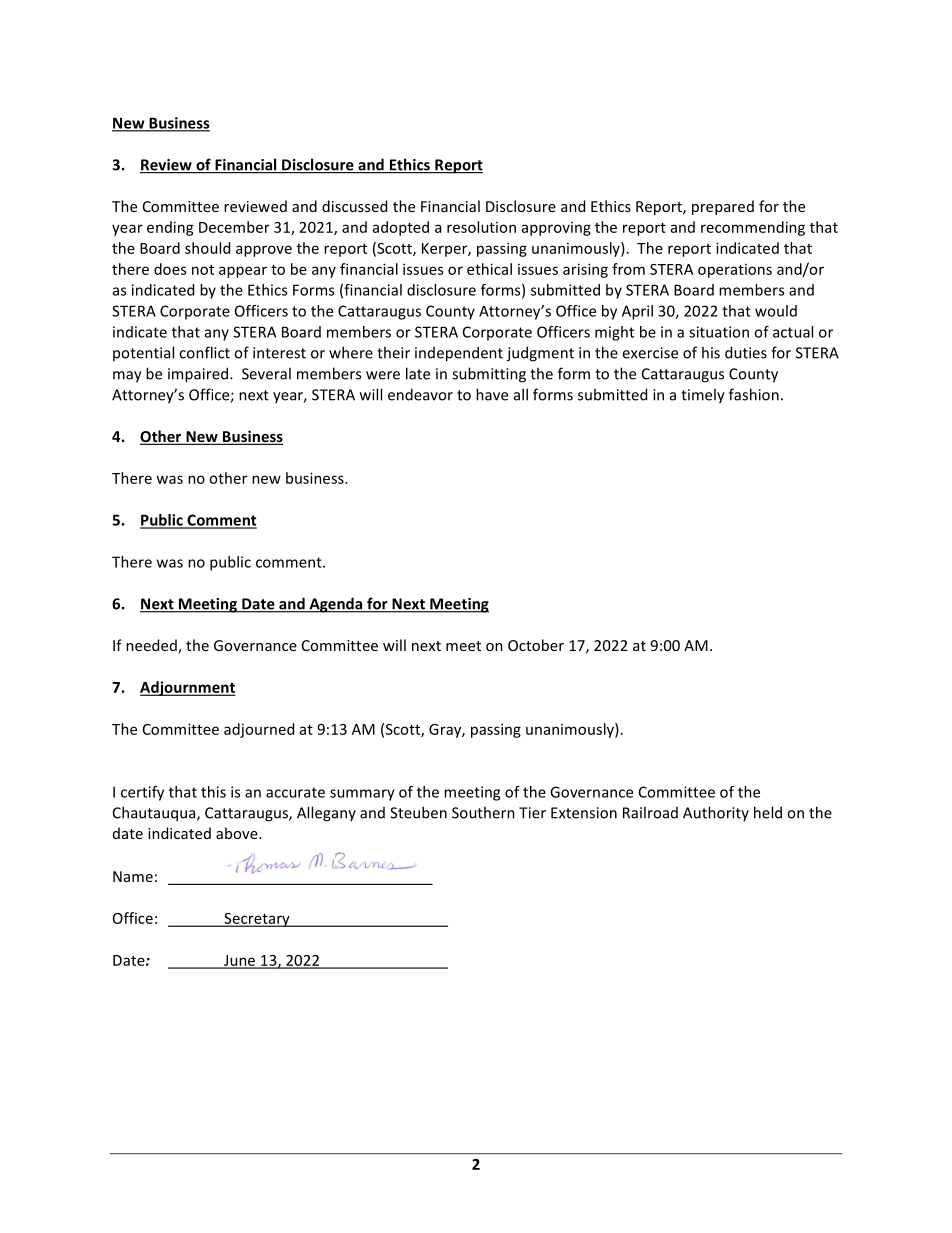 The height and width of the screenshot is (1233, 952). What do you see at coordinates (481, 227) in the screenshot?
I see `resolution` at bounding box center [481, 227].
